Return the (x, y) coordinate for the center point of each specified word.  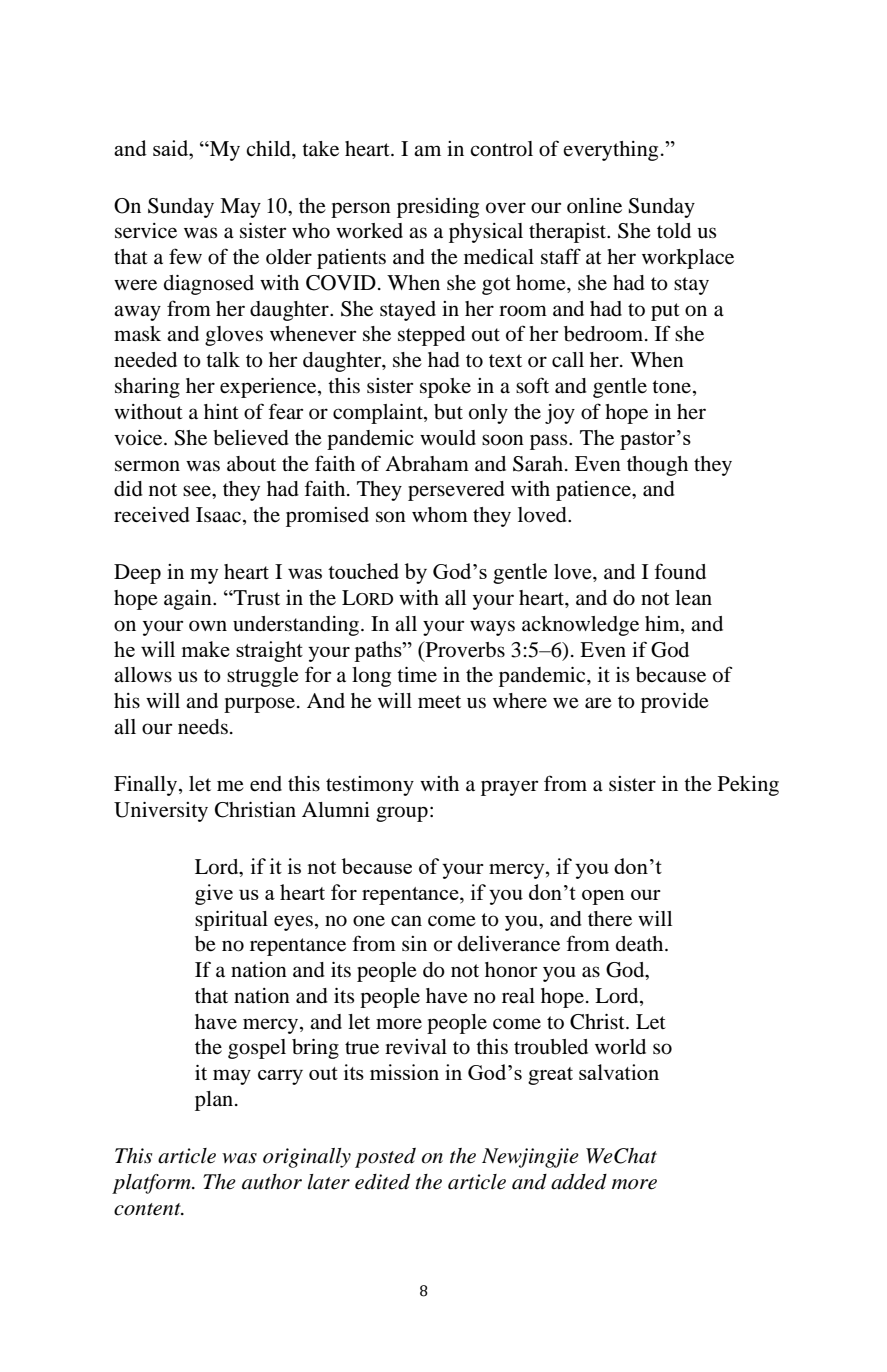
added (579, 1182)
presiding (438, 208)
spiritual (231, 921)
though (657, 466)
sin (414, 943)
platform (152, 1184)
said (172, 148)
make (206, 649)
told (674, 231)
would (448, 438)
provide (675, 703)
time (417, 674)
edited (382, 1182)
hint (221, 411)
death (641, 944)
